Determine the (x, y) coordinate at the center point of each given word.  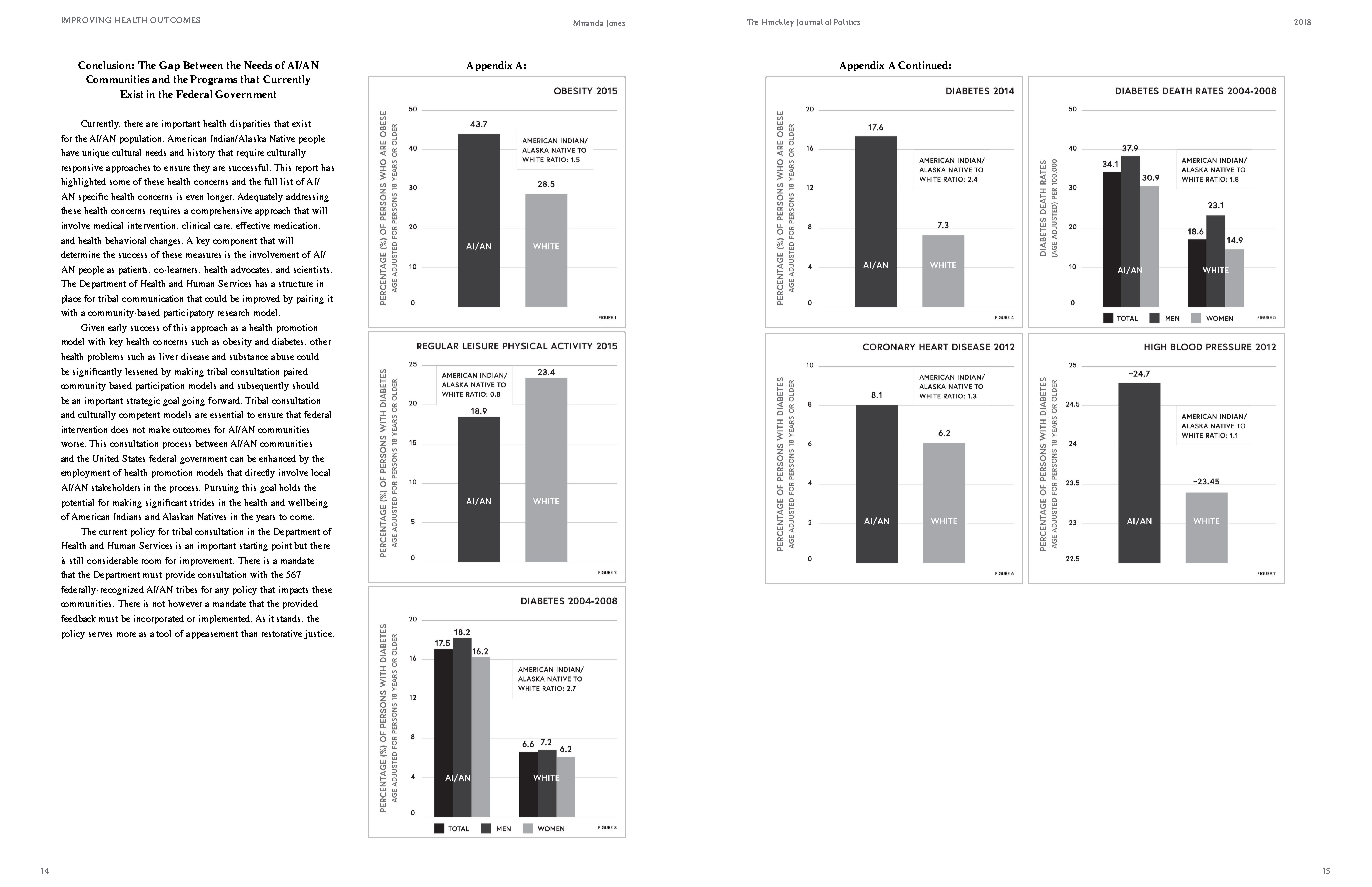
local (320, 472)
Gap (169, 66)
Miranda (588, 23)
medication (297, 225)
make (159, 429)
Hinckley (778, 23)
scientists (313, 269)
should (306, 385)
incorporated (159, 619)
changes (166, 241)
